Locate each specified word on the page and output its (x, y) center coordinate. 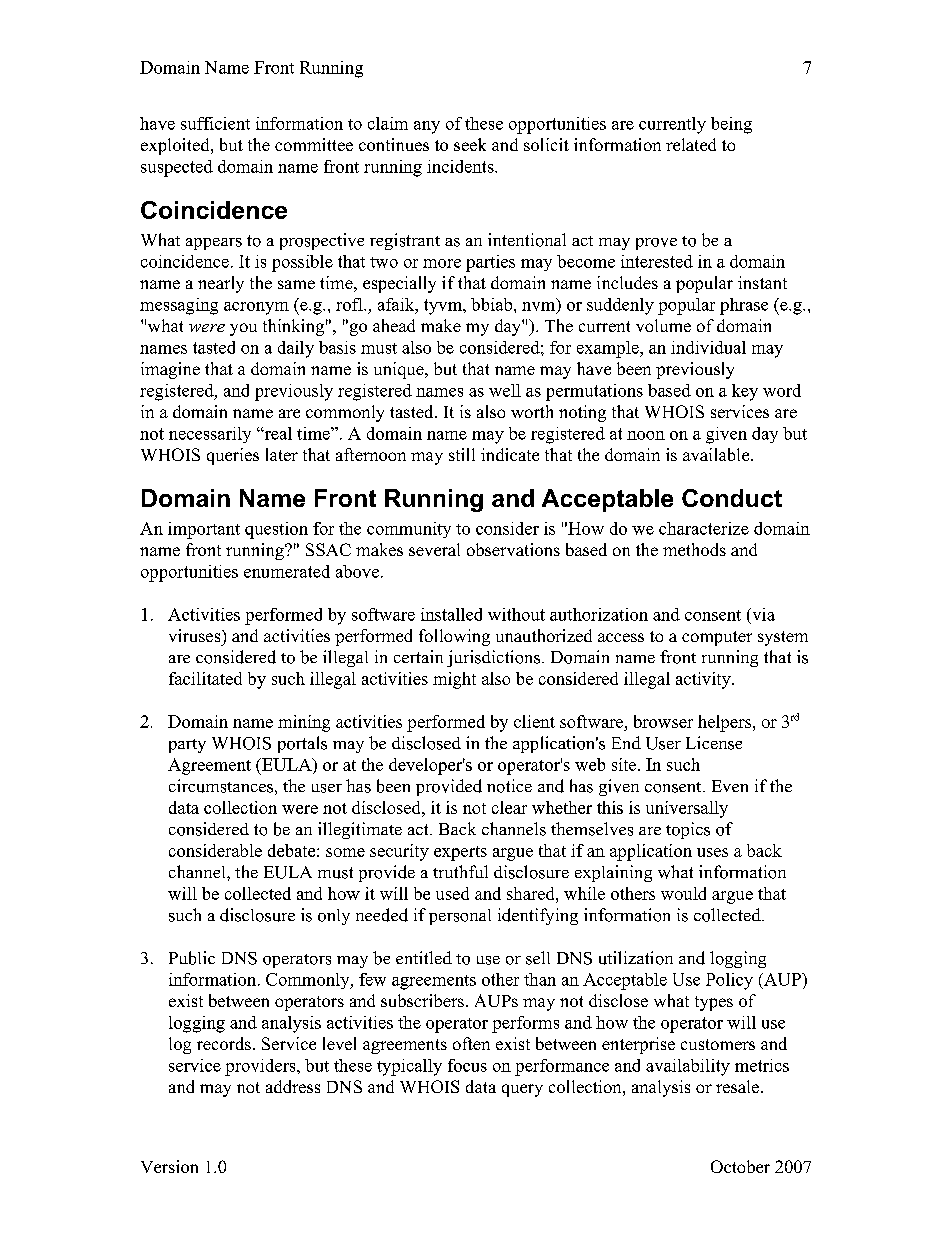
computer (717, 638)
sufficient (215, 123)
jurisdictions (493, 658)
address (293, 1086)
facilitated (205, 678)
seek (470, 144)
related (691, 144)
